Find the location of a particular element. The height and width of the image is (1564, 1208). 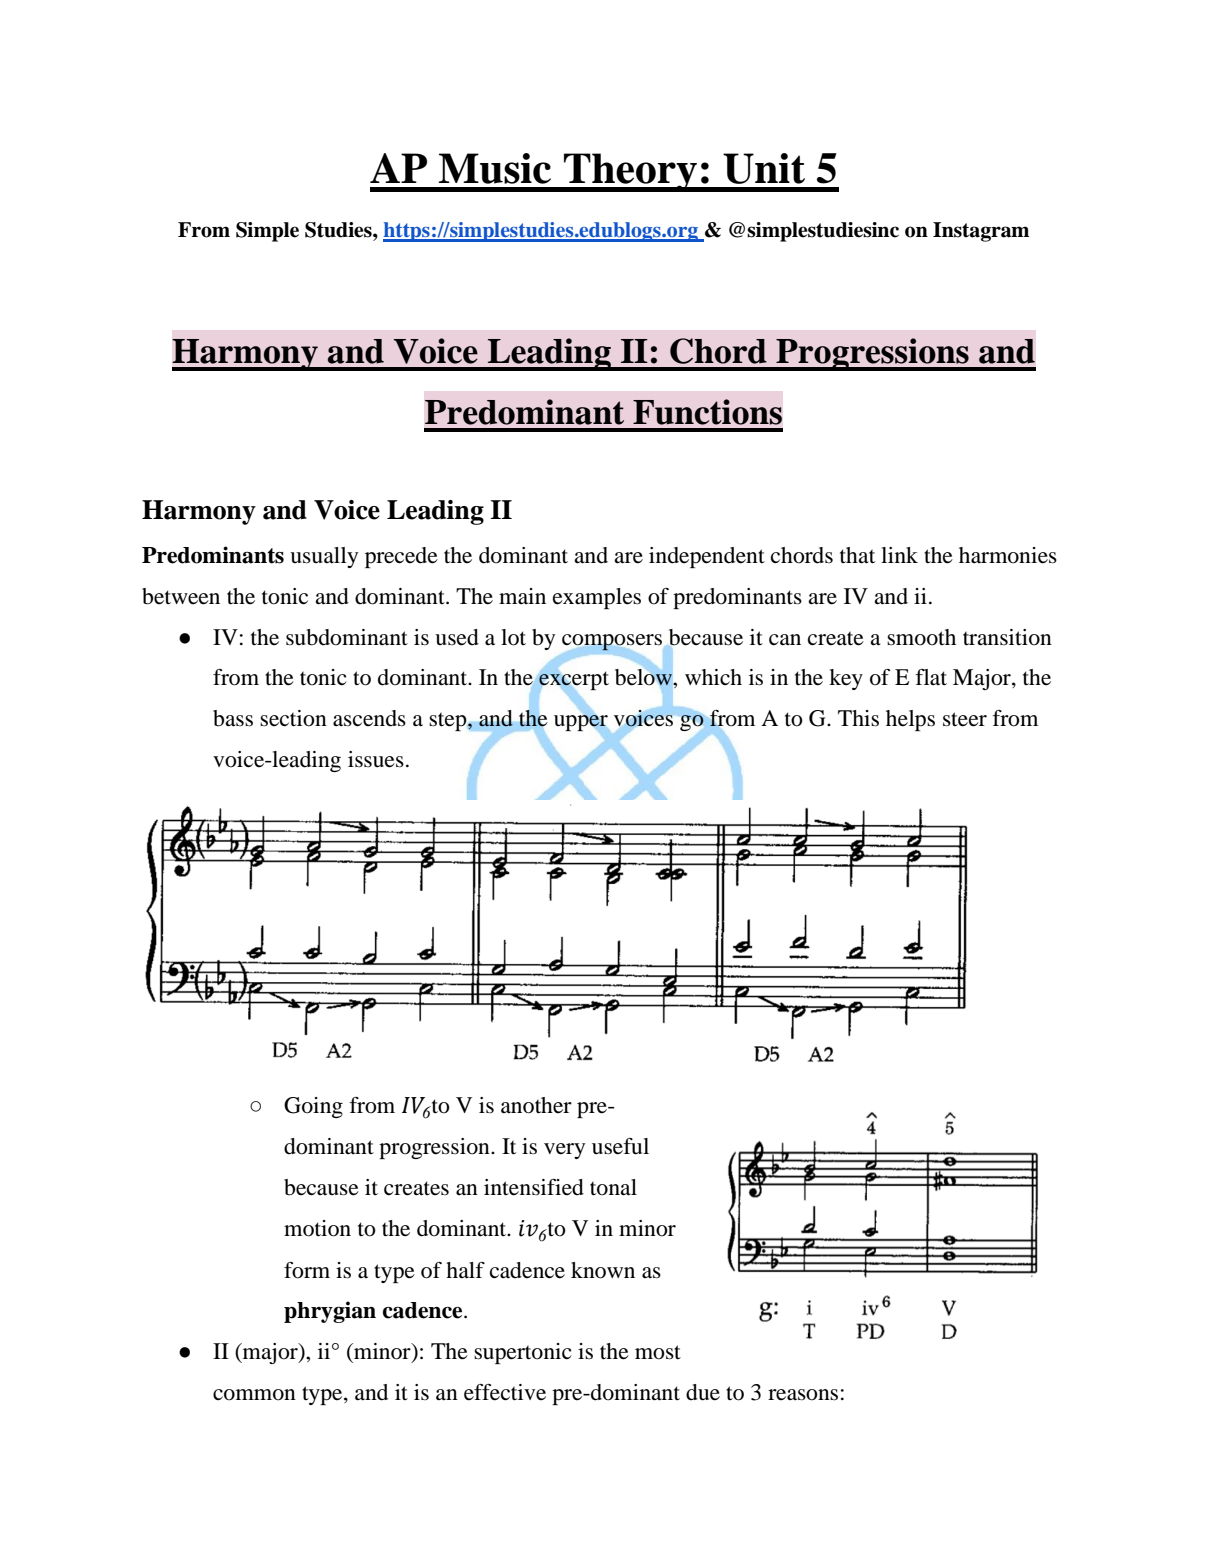

reasons is located at coordinates (803, 1395).
